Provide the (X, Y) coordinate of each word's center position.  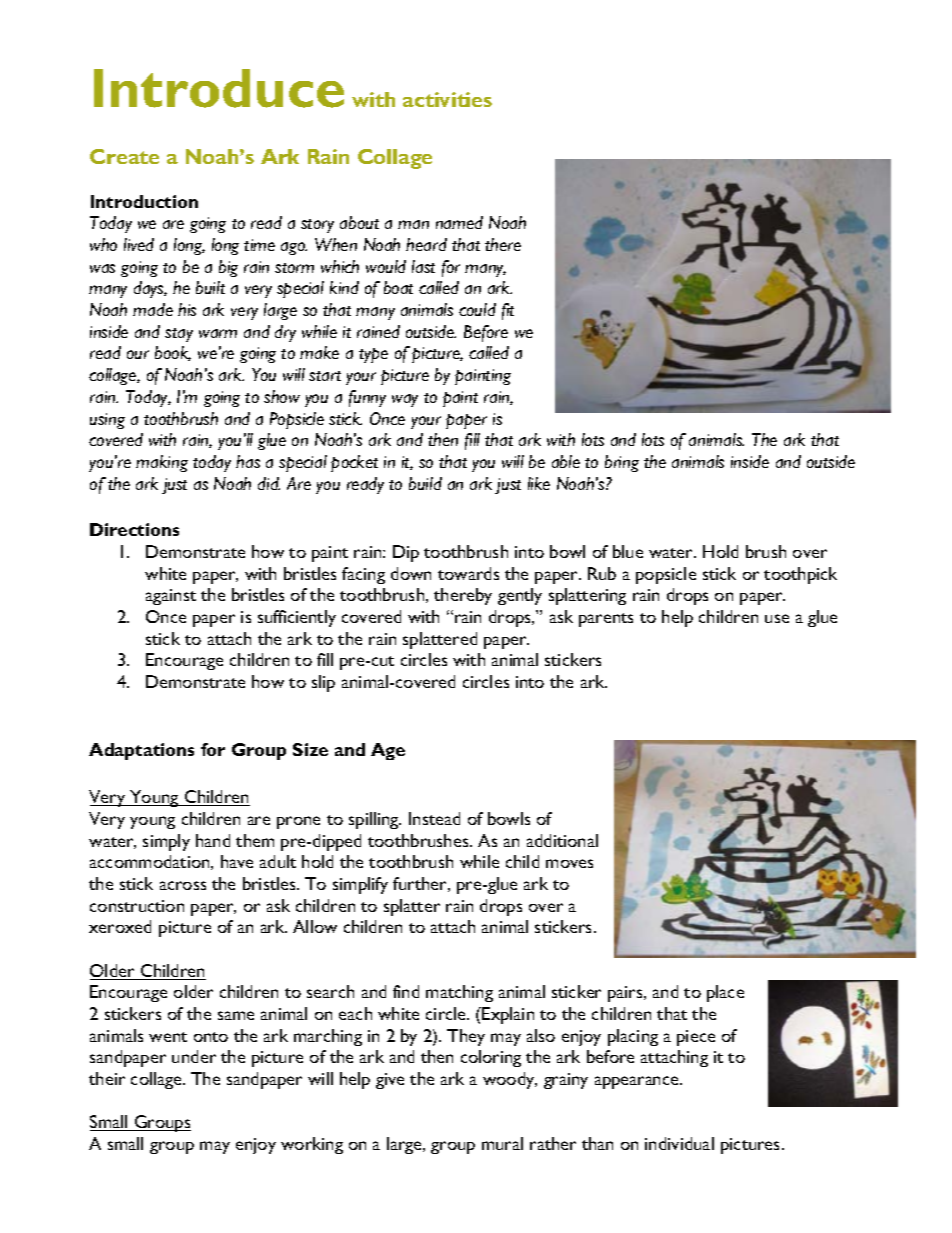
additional (562, 840)
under (194, 1056)
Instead (434, 818)
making (162, 463)
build (425, 483)
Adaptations (141, 751)
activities (447, 99)
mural (502, 1143)
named (459, 222)
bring (622, 463)
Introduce (219, 88)
